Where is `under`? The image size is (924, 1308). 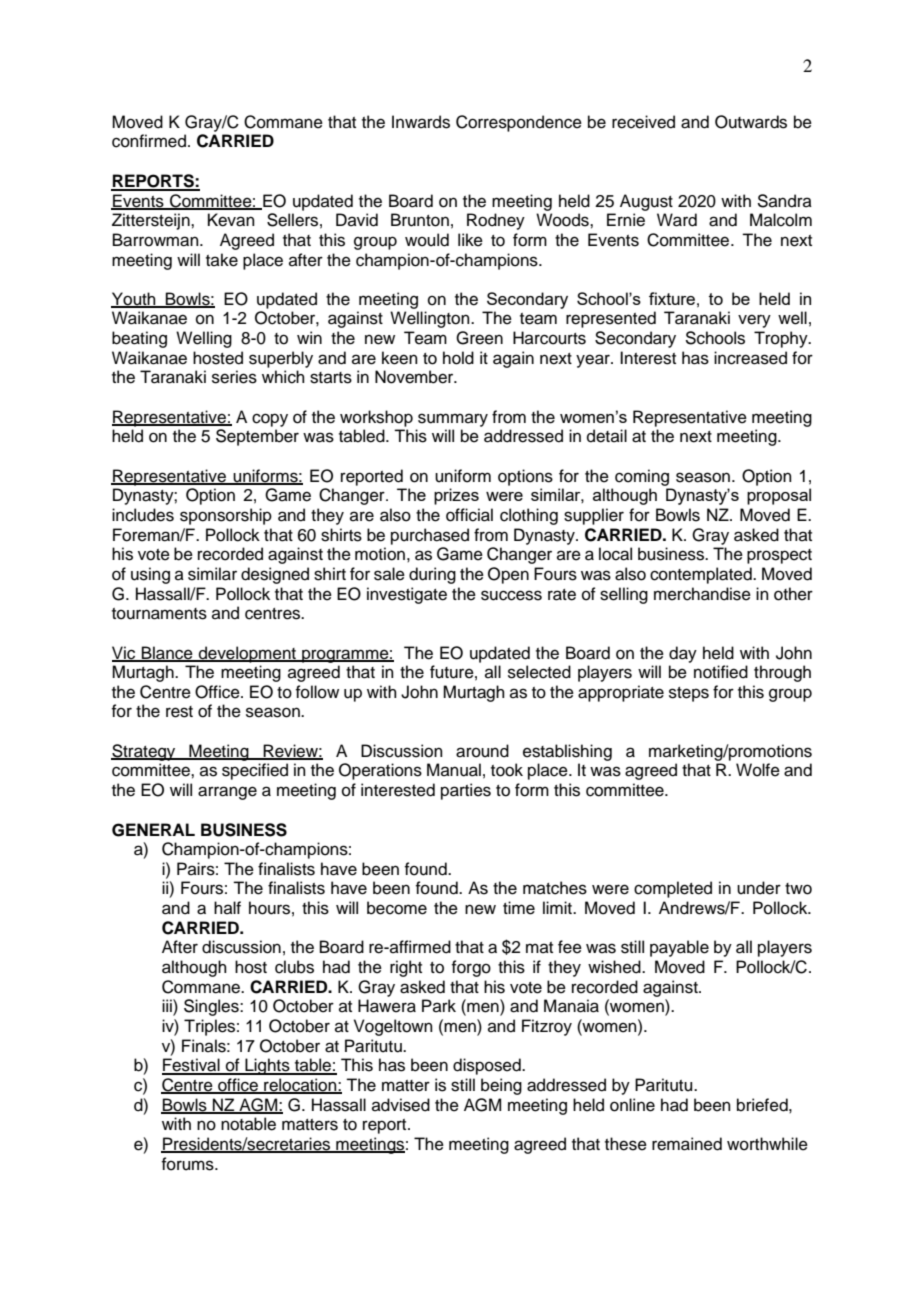 under is located at coordinates (759, 888).
